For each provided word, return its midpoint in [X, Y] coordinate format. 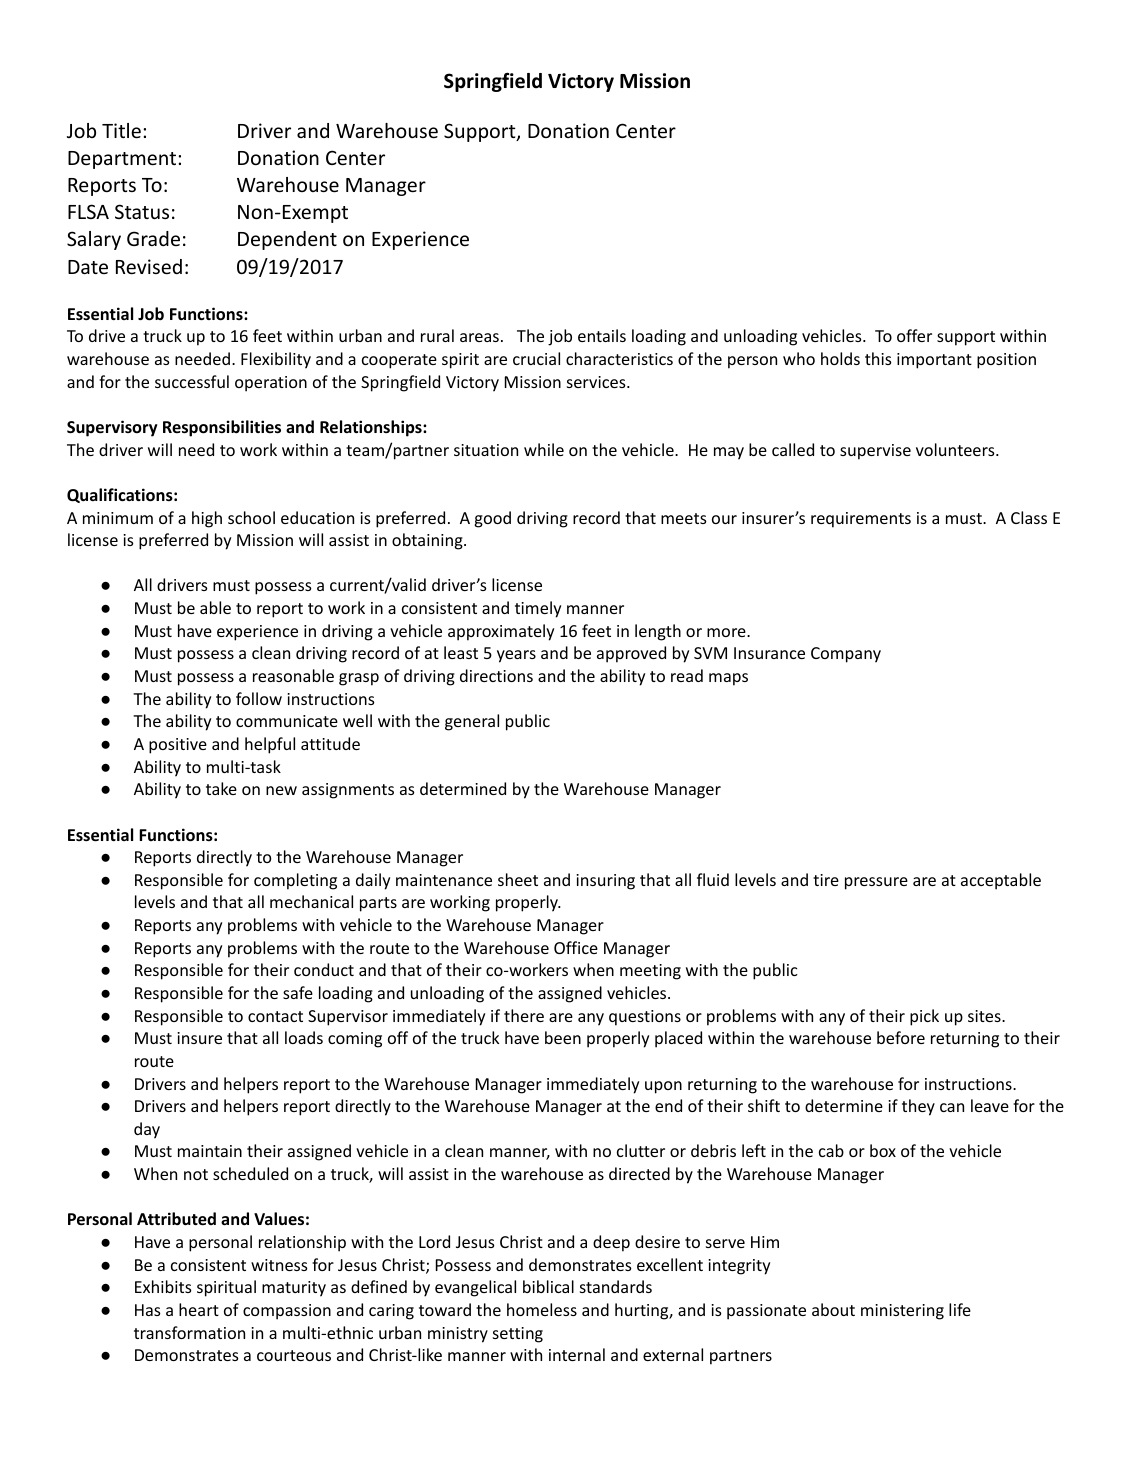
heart [199, 1309]
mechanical [311, 901]
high [207, 519]
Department [123, 160]
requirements [861, 520]
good [493, 519]
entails [602, 335]
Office [576, 947]
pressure [876, 883]
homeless [542, 1309]
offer [914, 335]
